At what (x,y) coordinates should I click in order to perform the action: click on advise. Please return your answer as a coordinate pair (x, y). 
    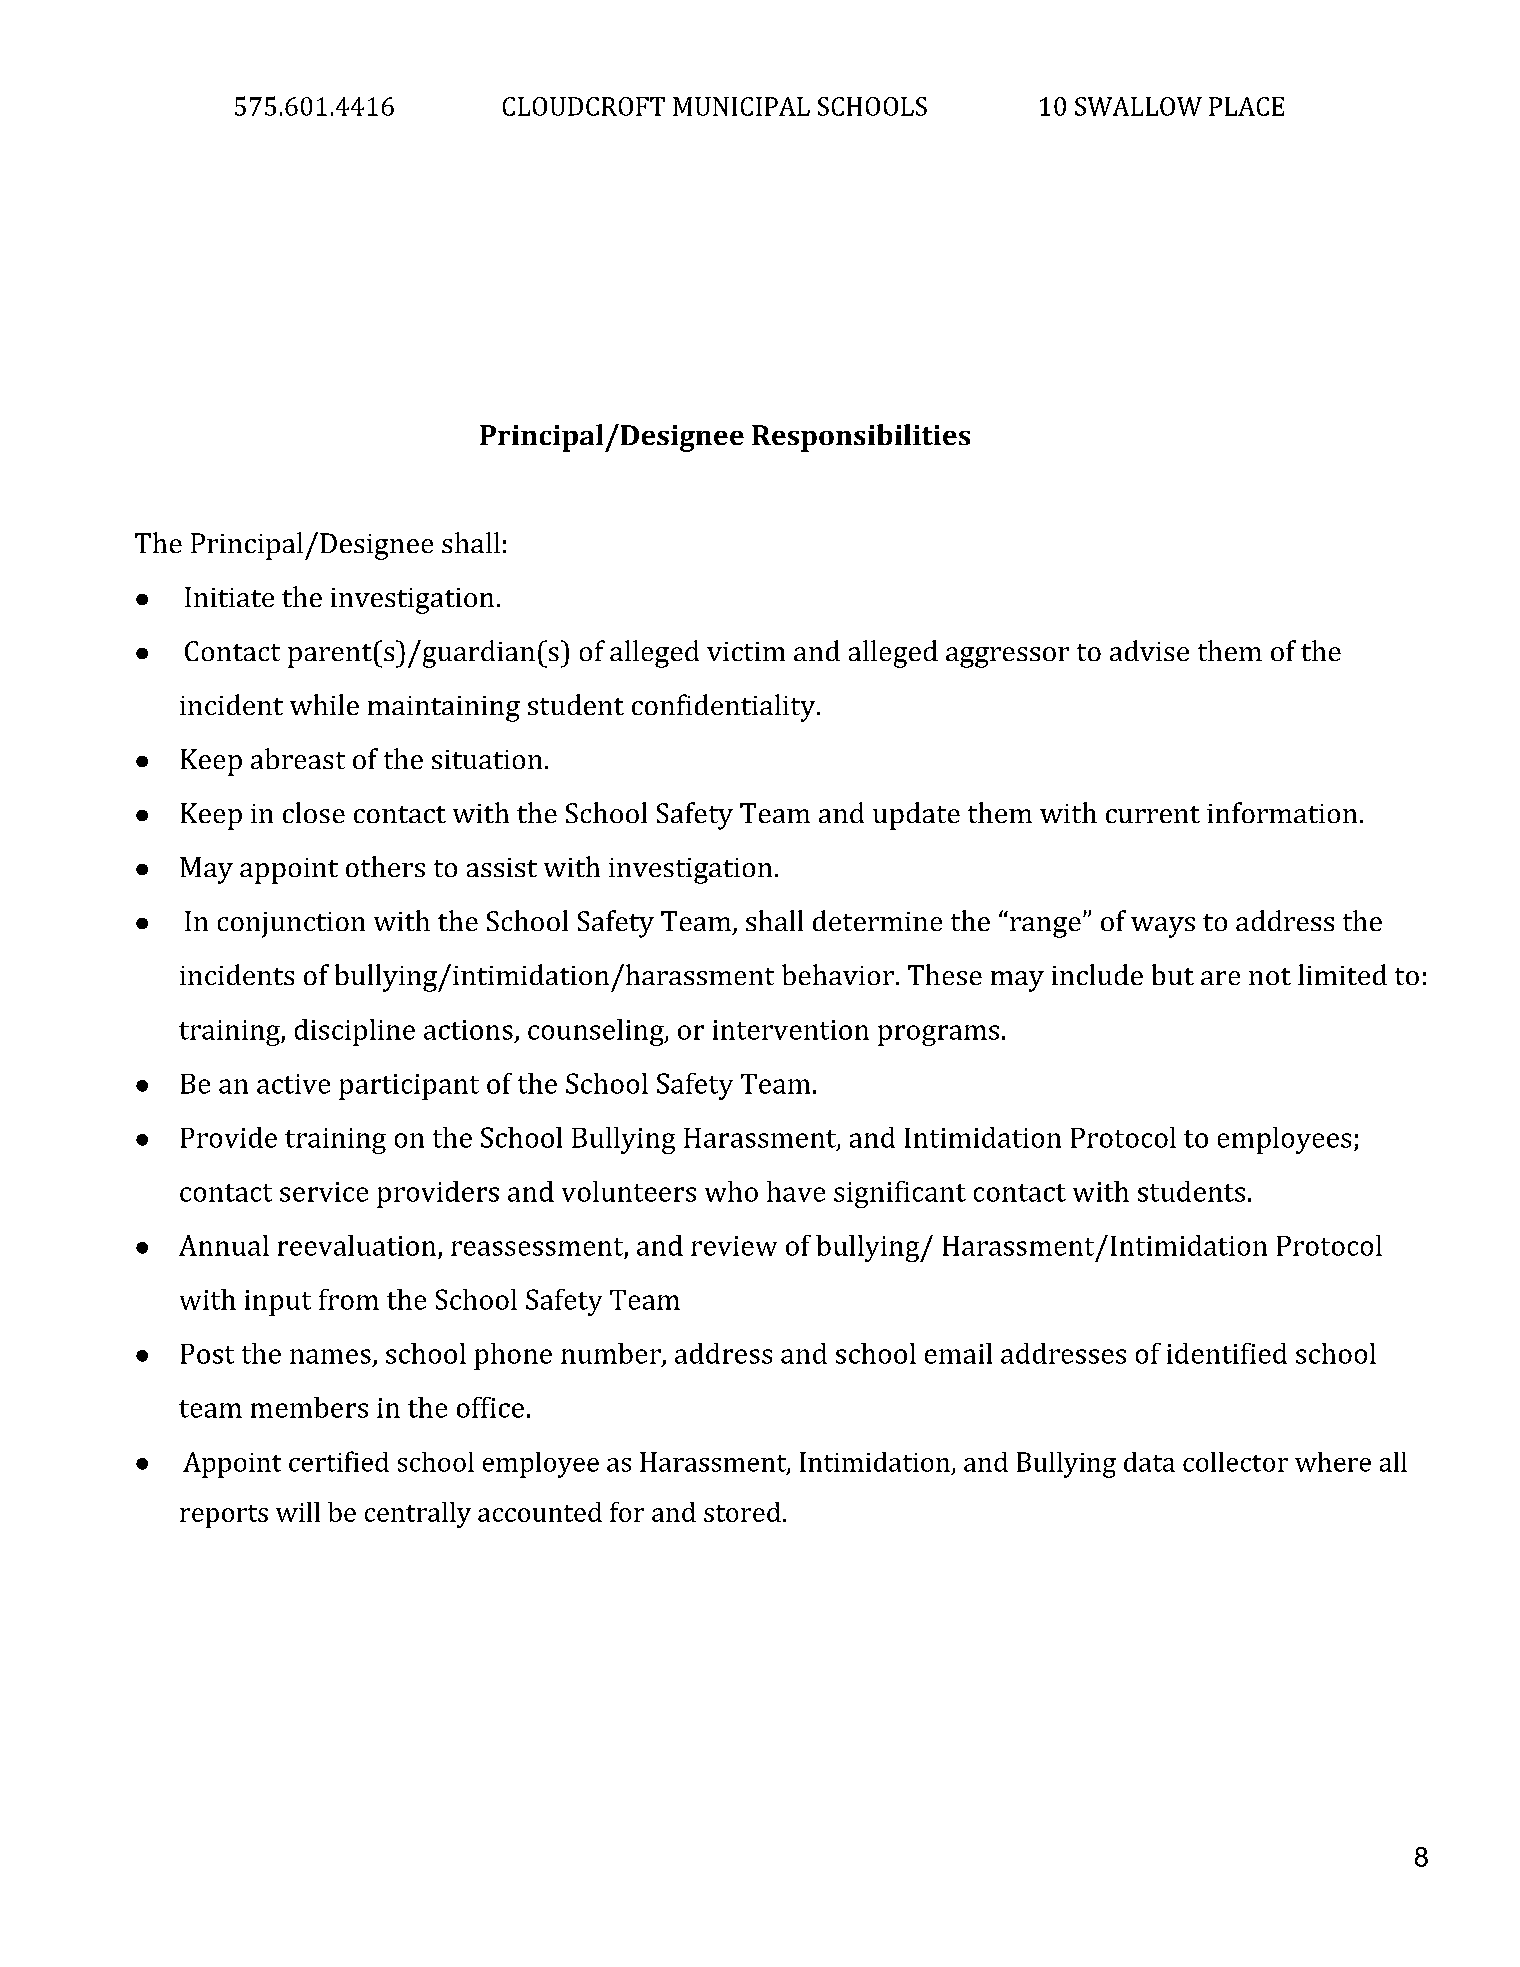
    Looking at the image, I should click on (1149, 650).
